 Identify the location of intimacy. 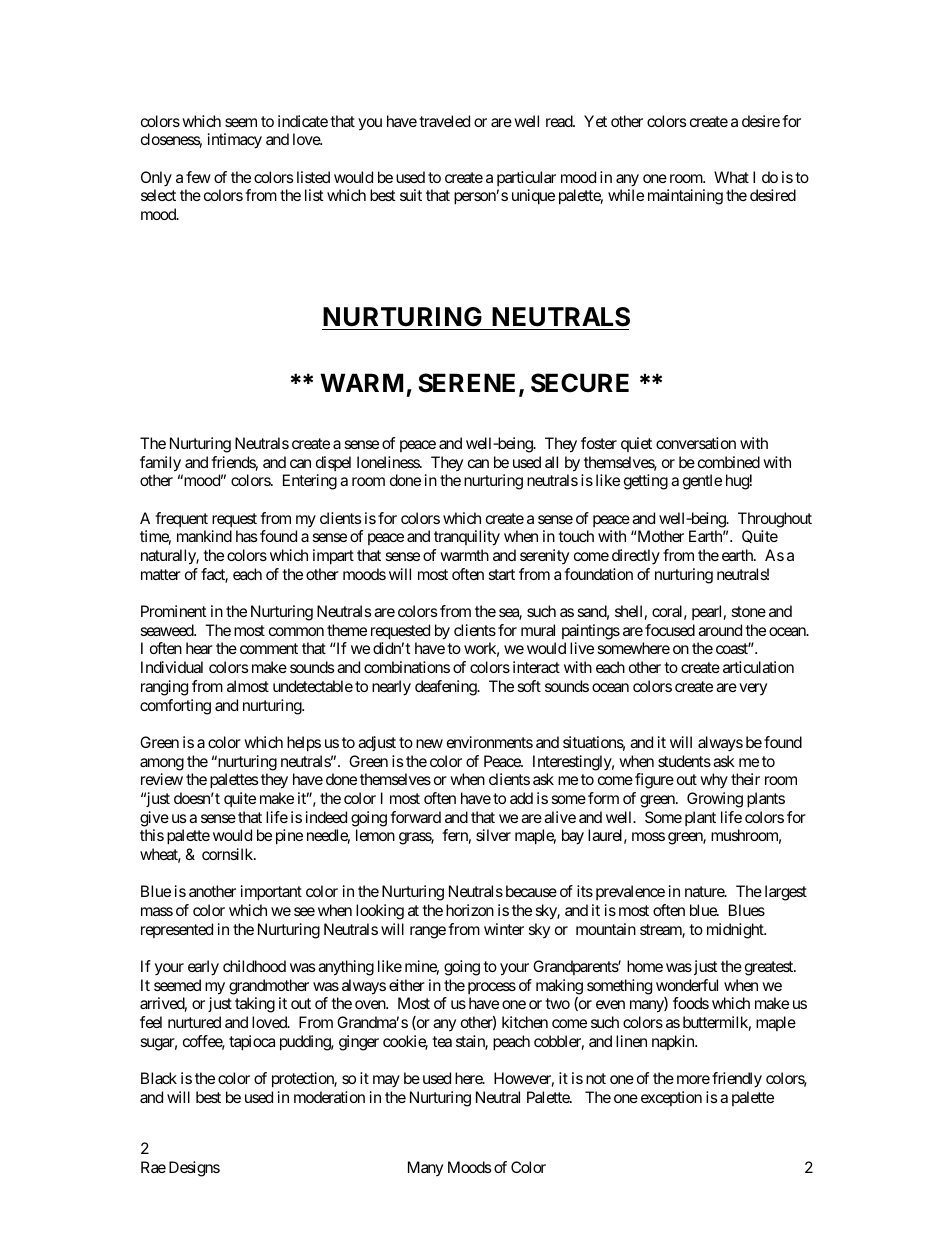
(235, 141).
